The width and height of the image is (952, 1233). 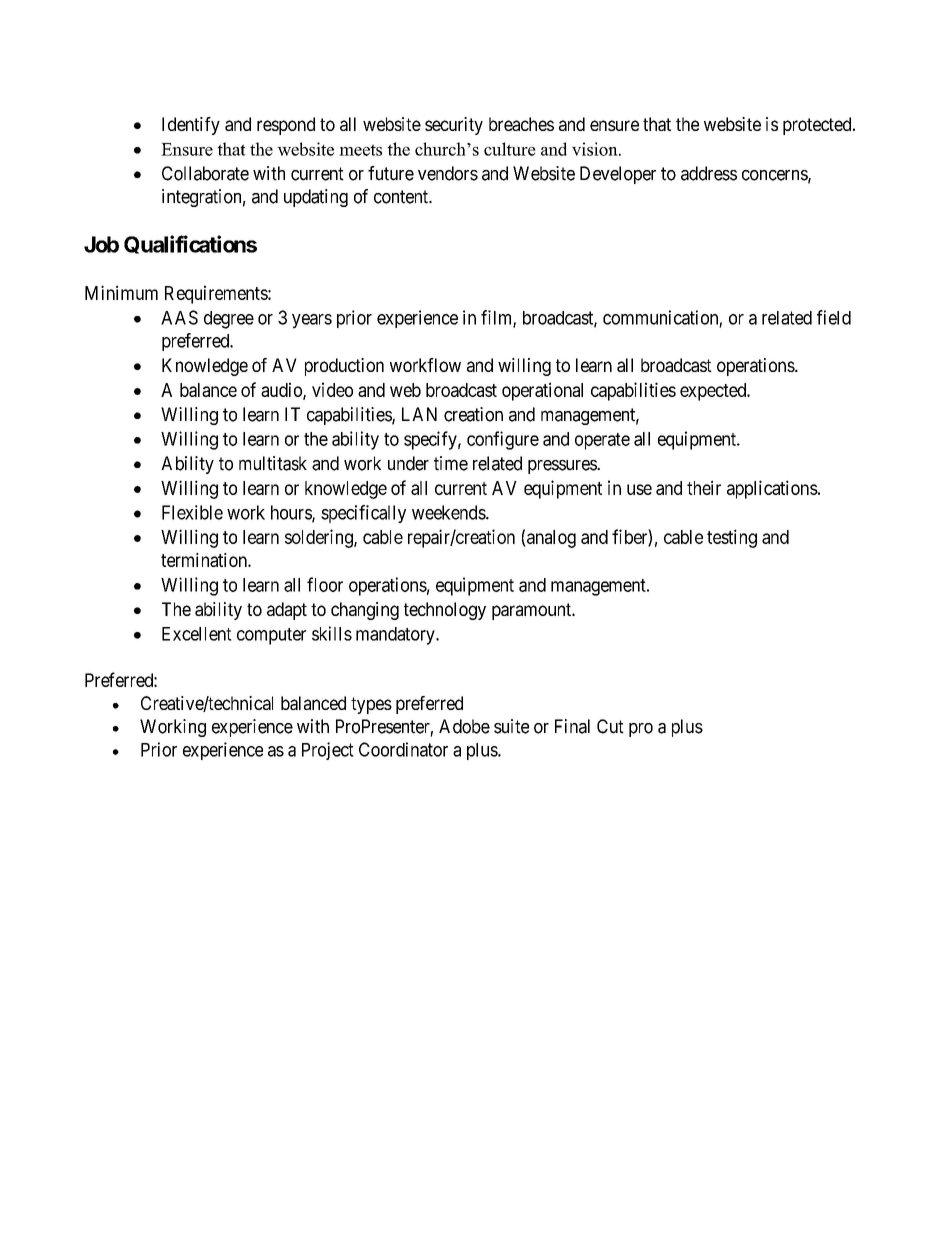 I want to click on testing, so click(x=732, y=538).
